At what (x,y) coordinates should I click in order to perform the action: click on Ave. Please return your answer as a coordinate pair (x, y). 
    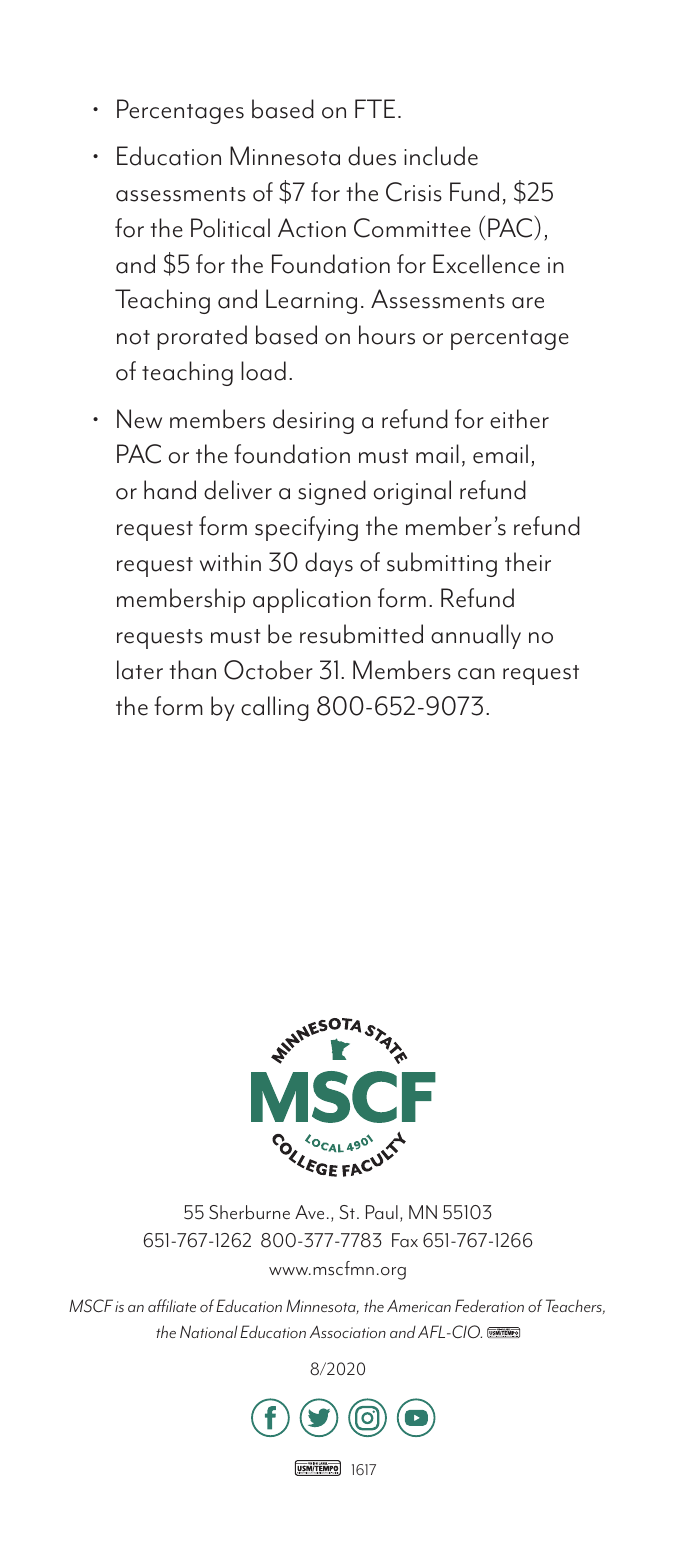
    Looking at the image, I should click on (309, 1212).
